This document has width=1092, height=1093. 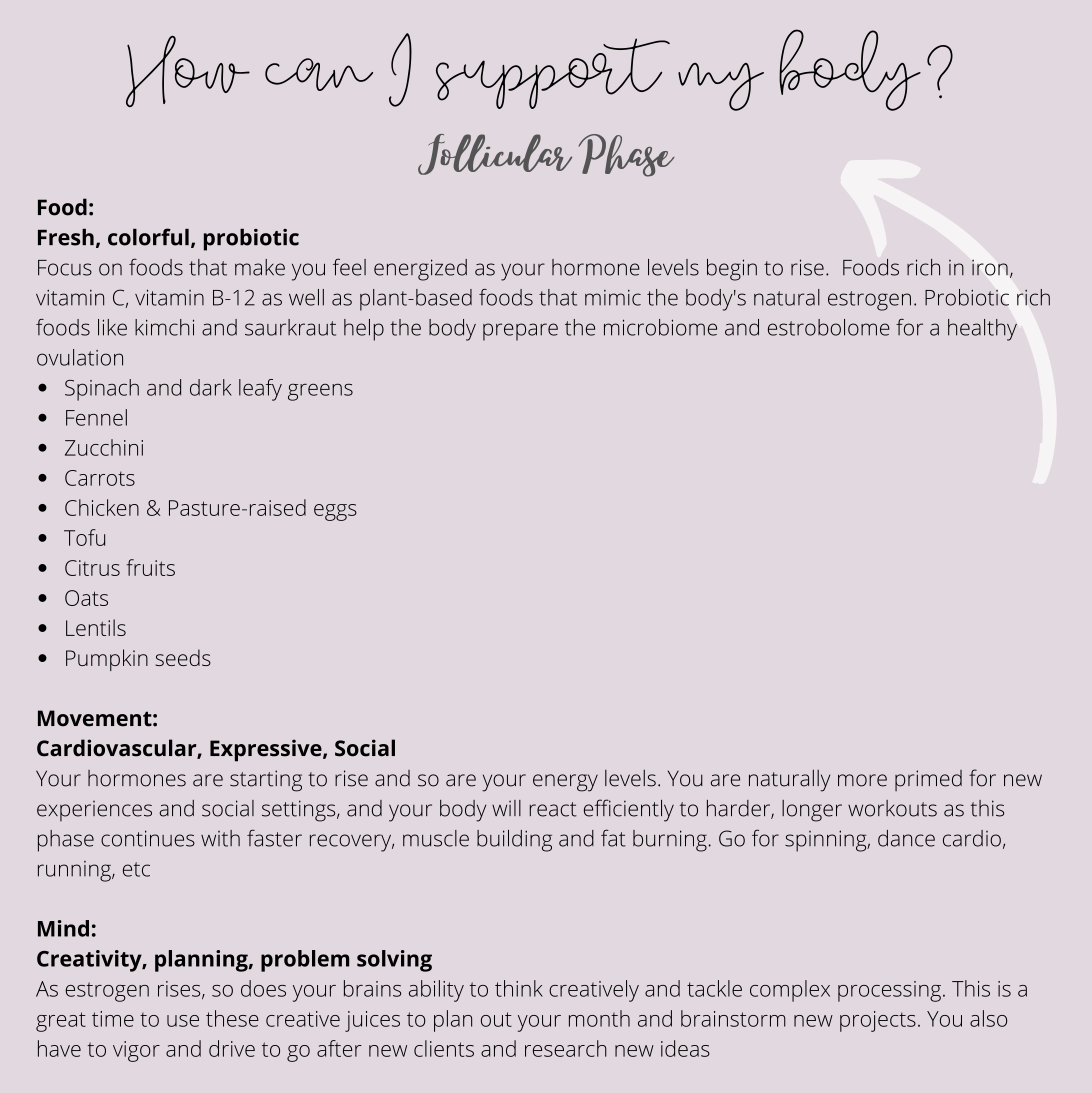 I want to click on more, so click(x=862, y=780).
